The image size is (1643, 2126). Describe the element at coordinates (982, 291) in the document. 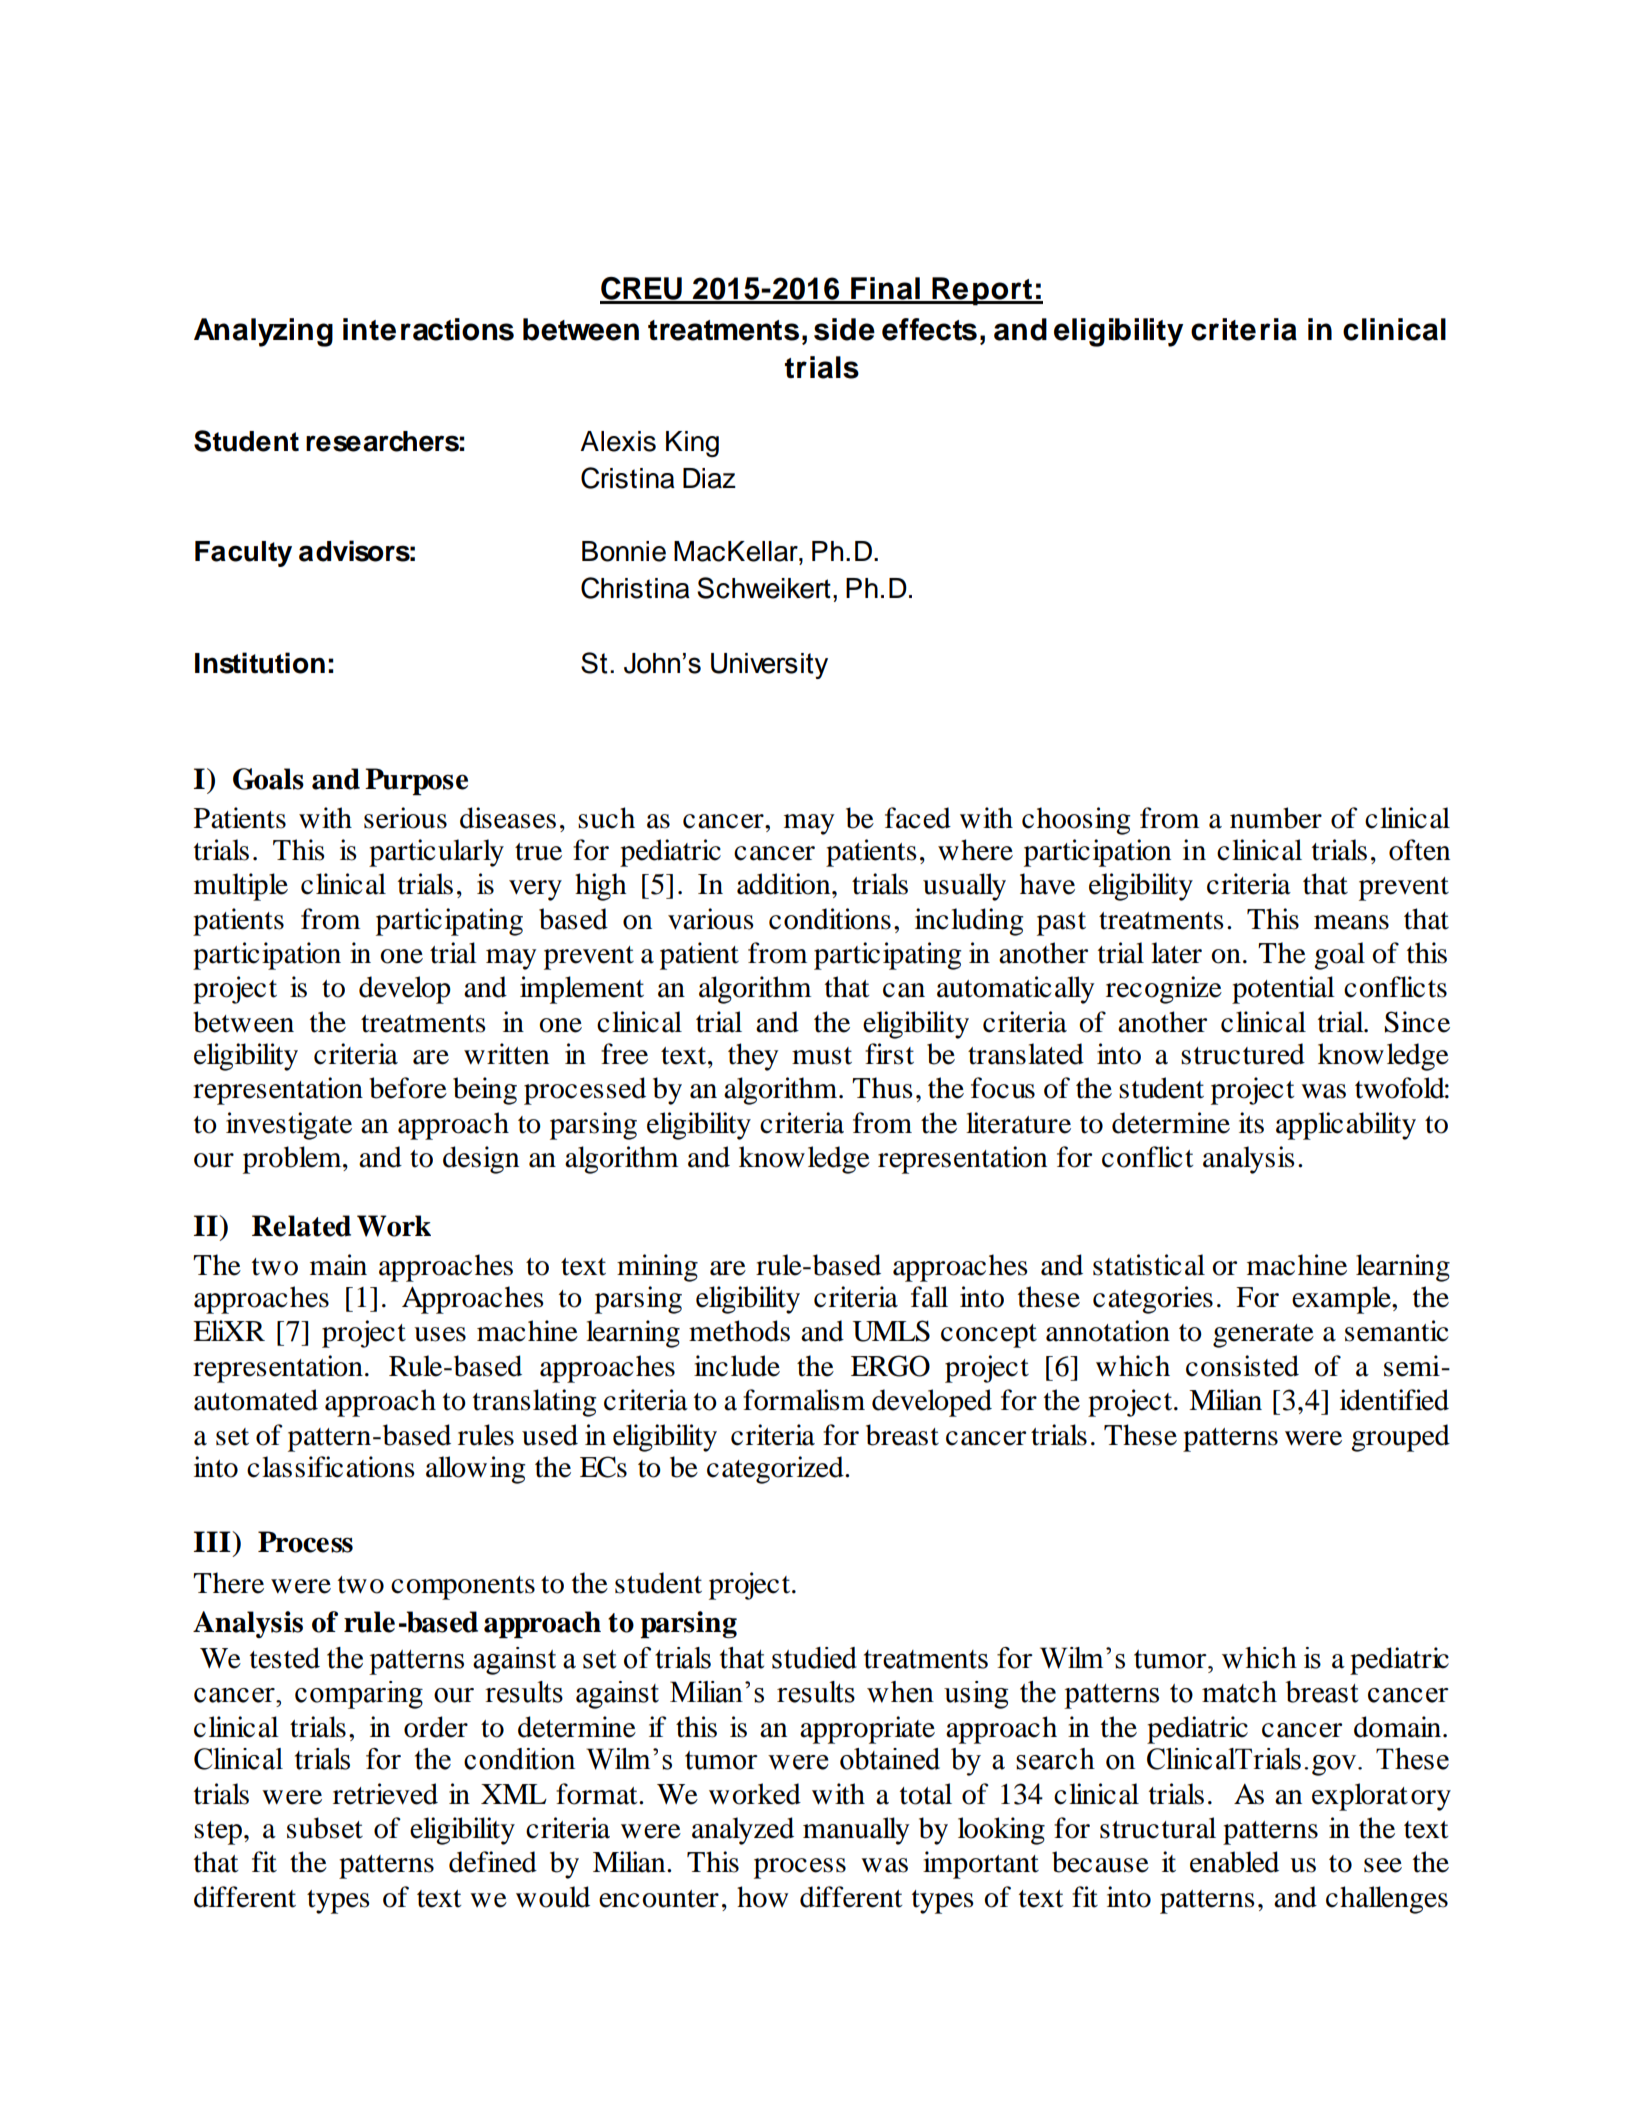

I see `Report` at that location.
